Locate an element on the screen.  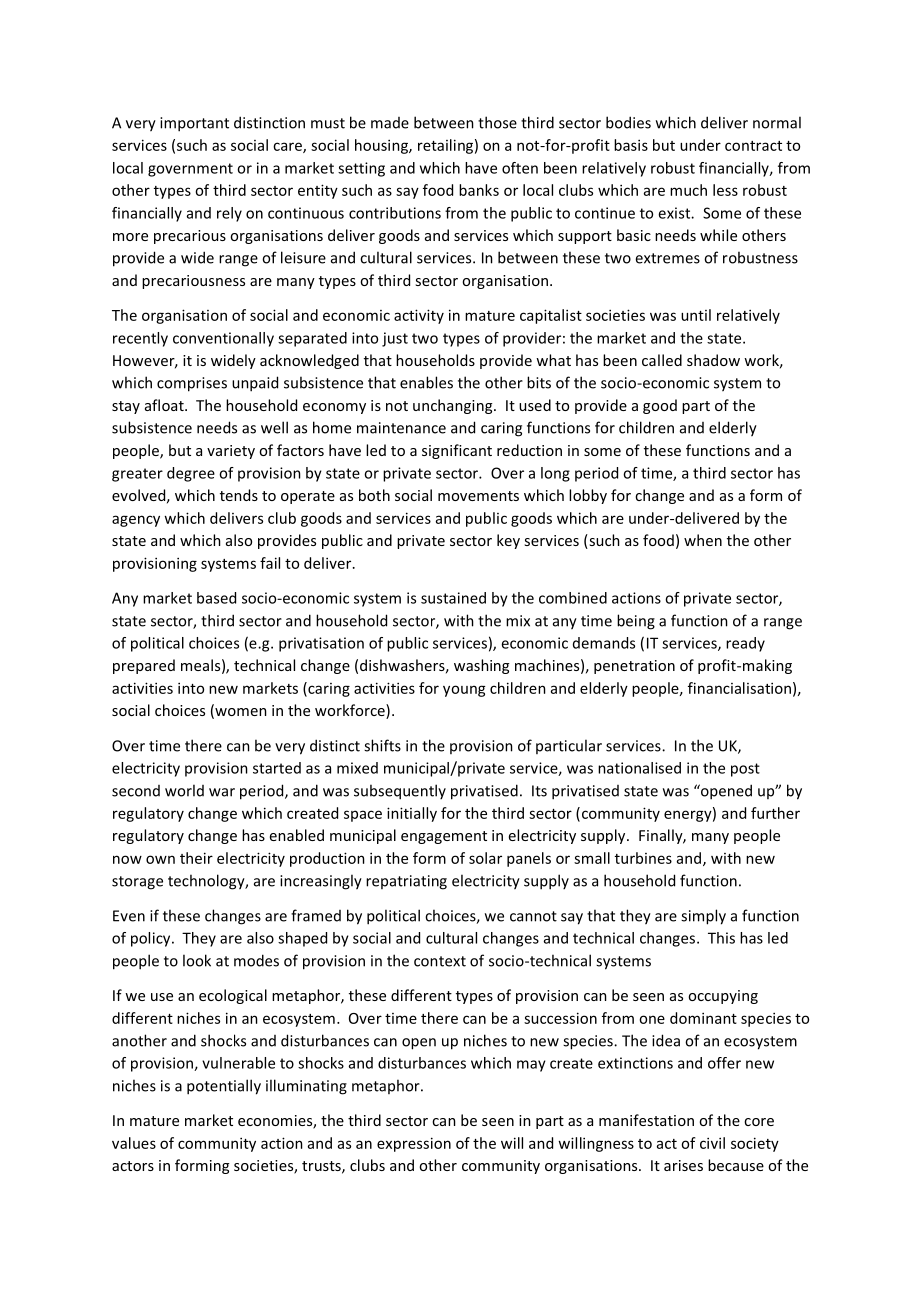
important is located at coordinates (194, 124).
